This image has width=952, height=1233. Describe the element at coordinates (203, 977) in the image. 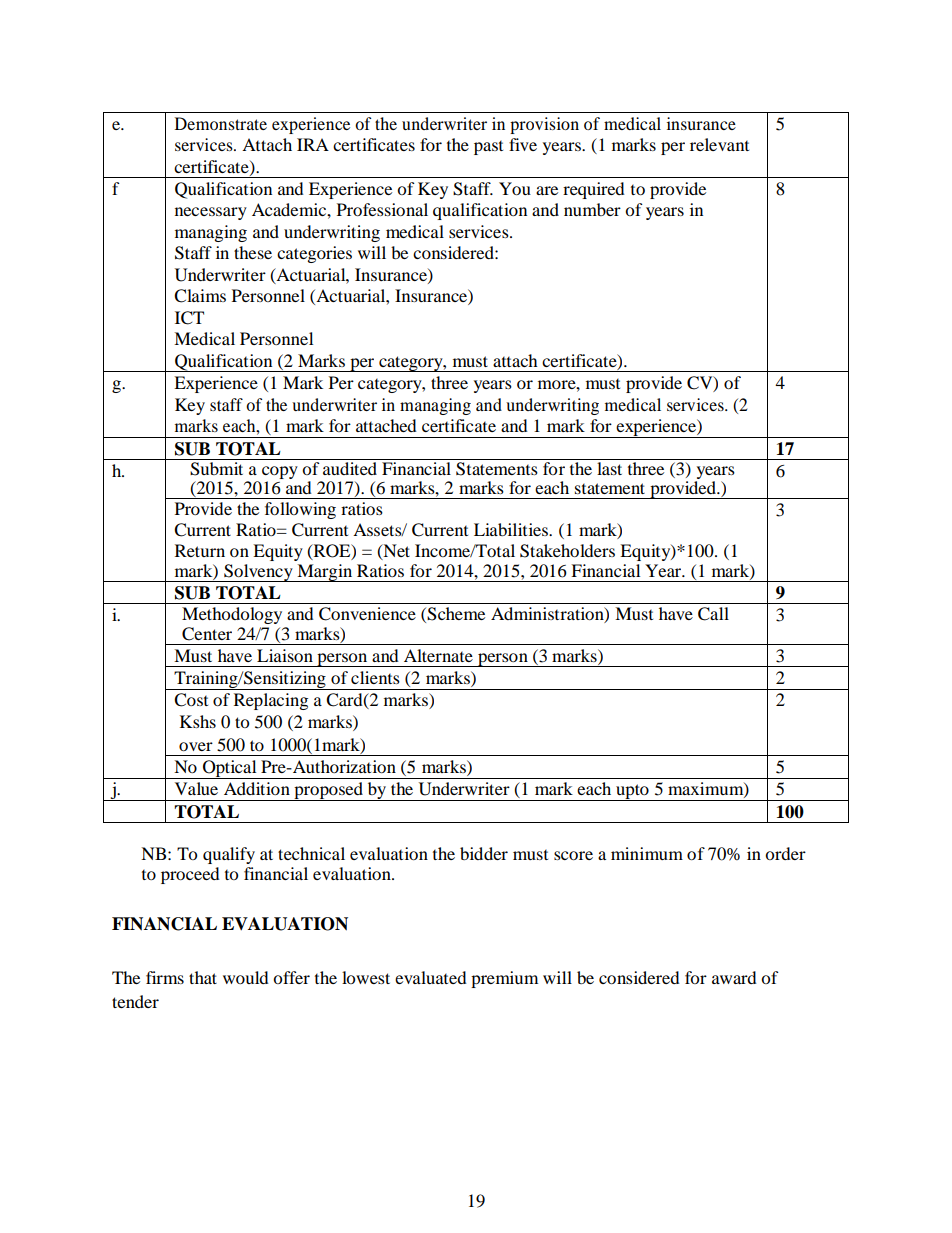

I see `that` at that location.
